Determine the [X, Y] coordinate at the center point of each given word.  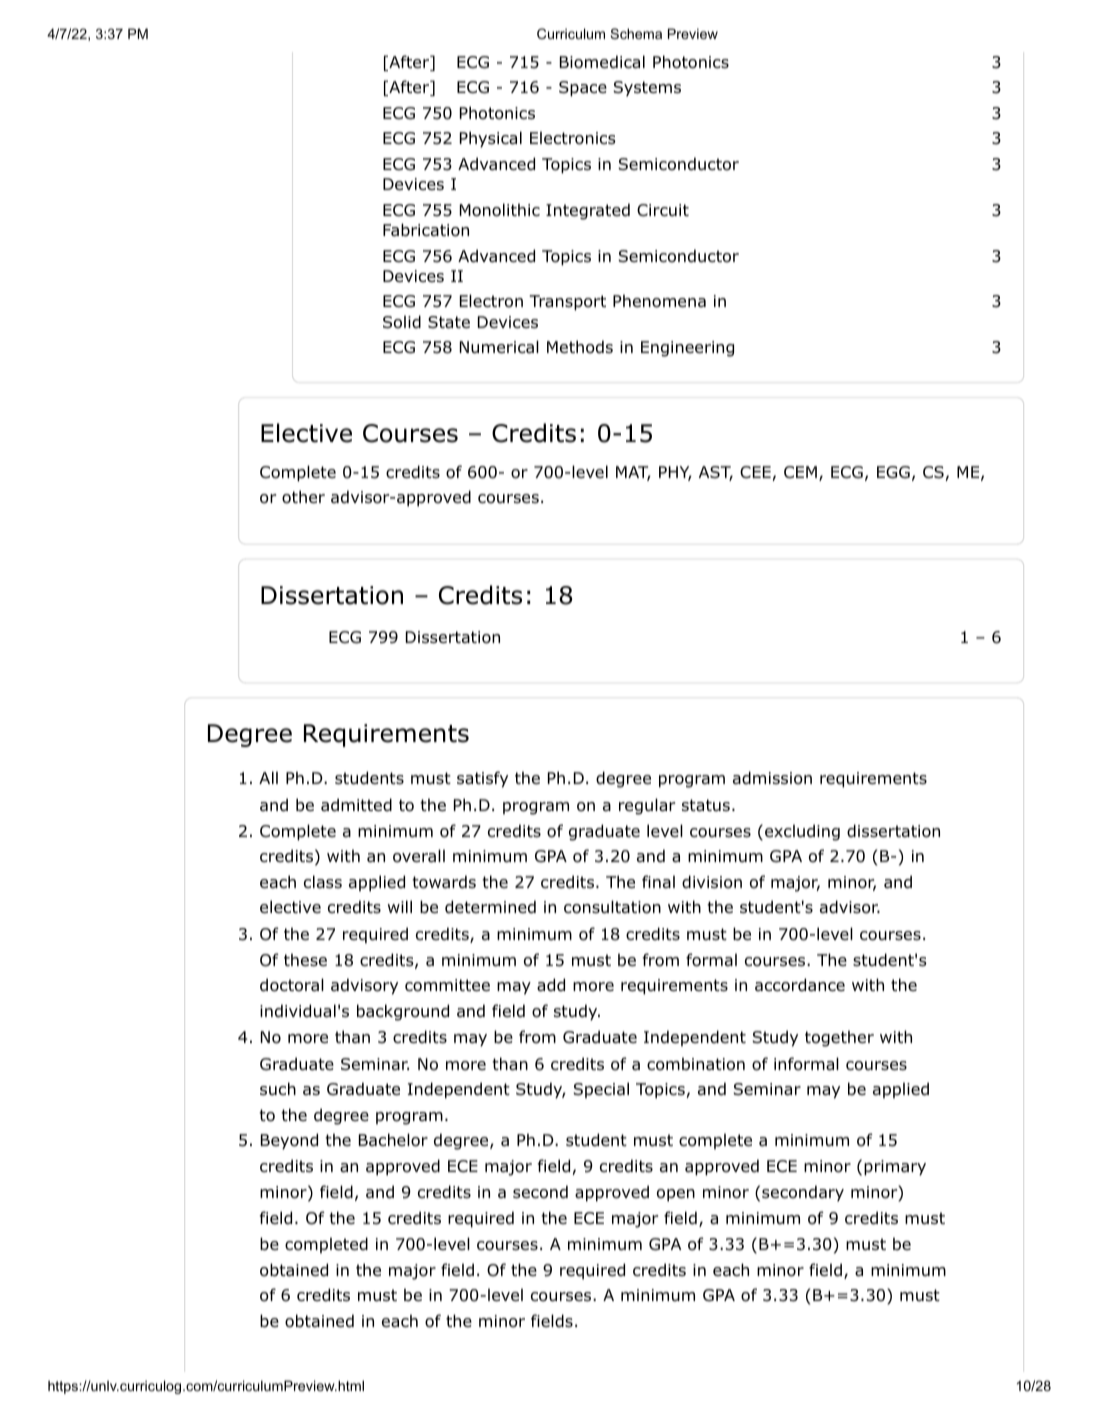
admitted [356, 805]
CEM [800, 472]
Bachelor [393, 1140]
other [303, 497]
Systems [647, 89]
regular [647, 806]
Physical [491, 139]
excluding [802, 832]
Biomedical [602, 62]
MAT [633, 473]
